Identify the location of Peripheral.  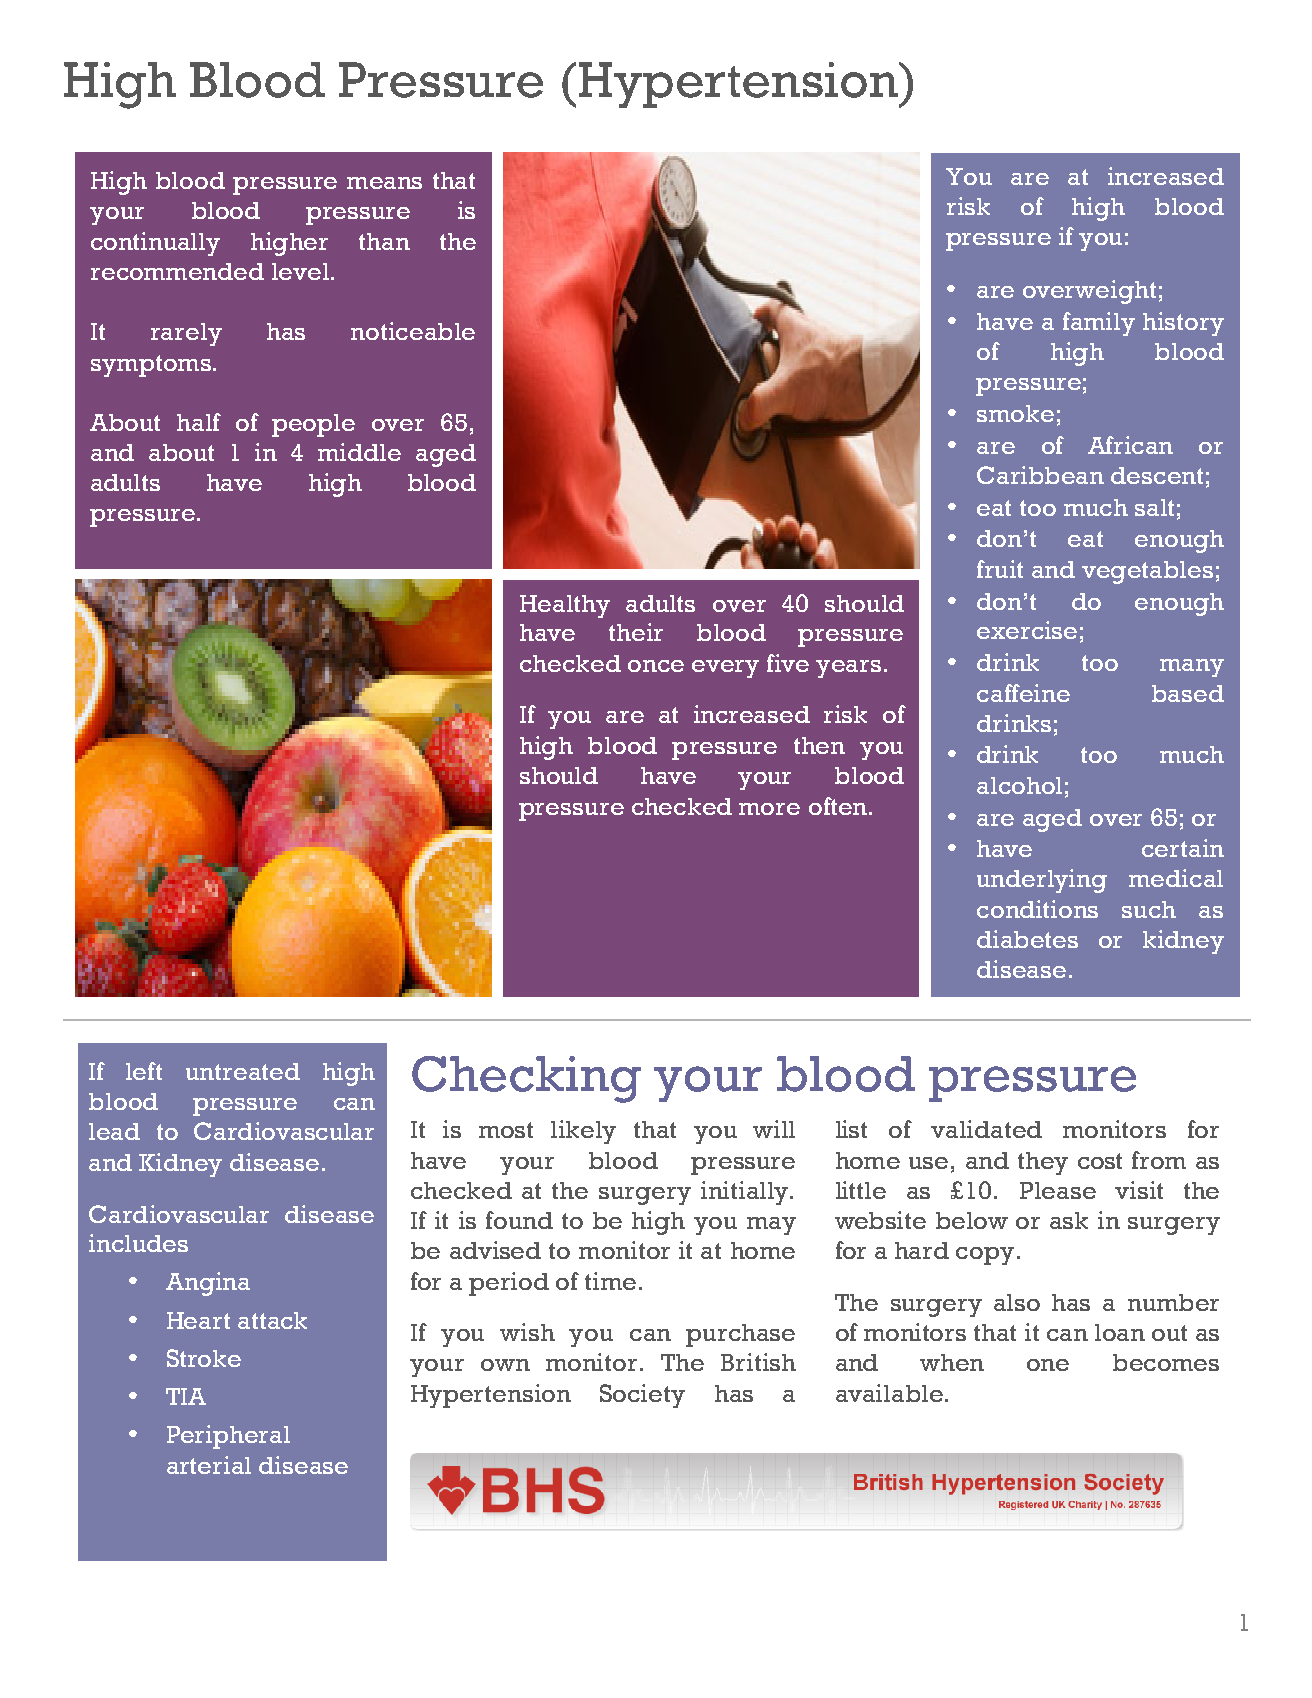
(228, 1437).
